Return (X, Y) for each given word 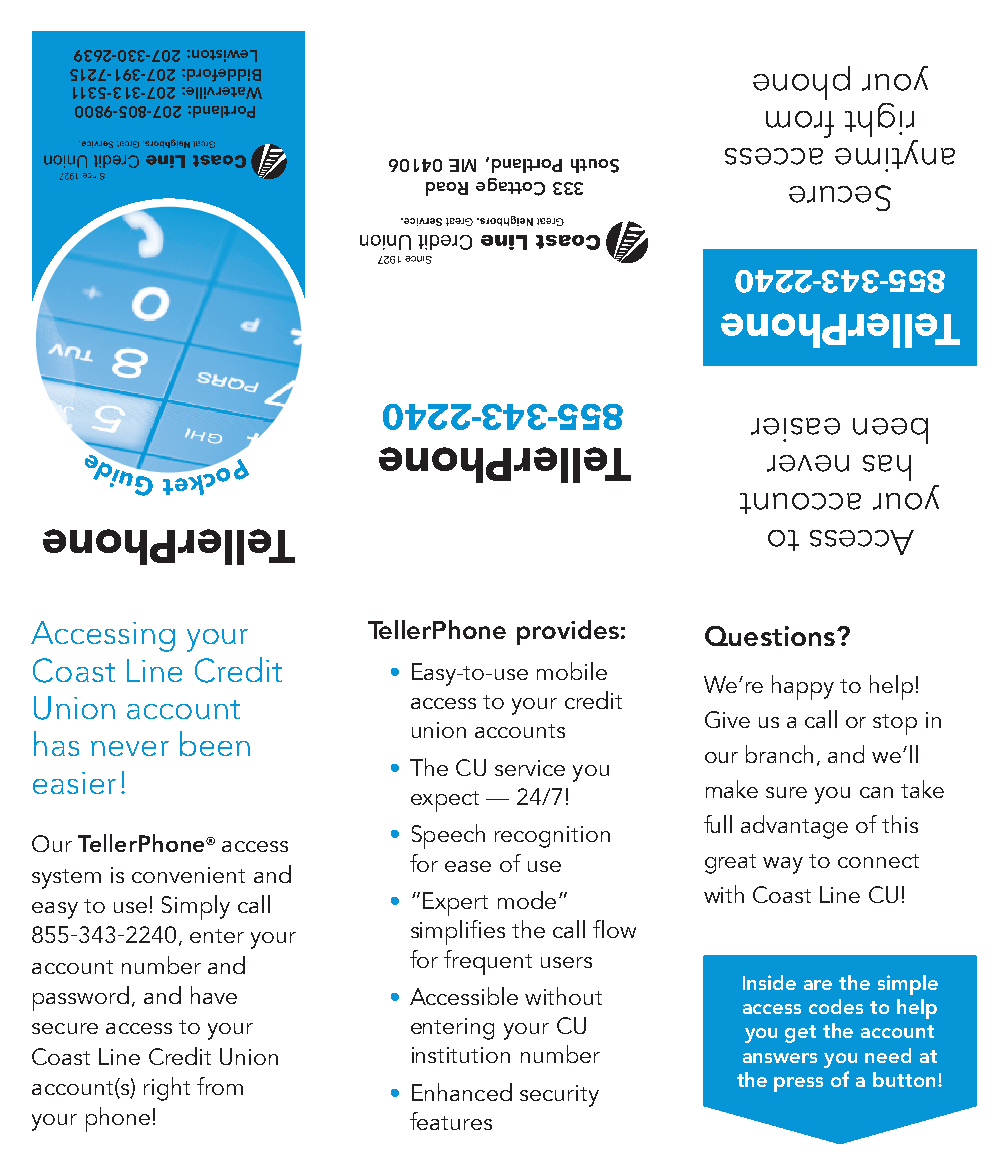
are (818, 985)
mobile (572, 671)
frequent (488, 962)
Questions (770, 636)
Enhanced (462, 1092)
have (214, 995)
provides (568, 632)
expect (445, 801)
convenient (188, 875)
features (451, 1121)
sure (786, 792)
